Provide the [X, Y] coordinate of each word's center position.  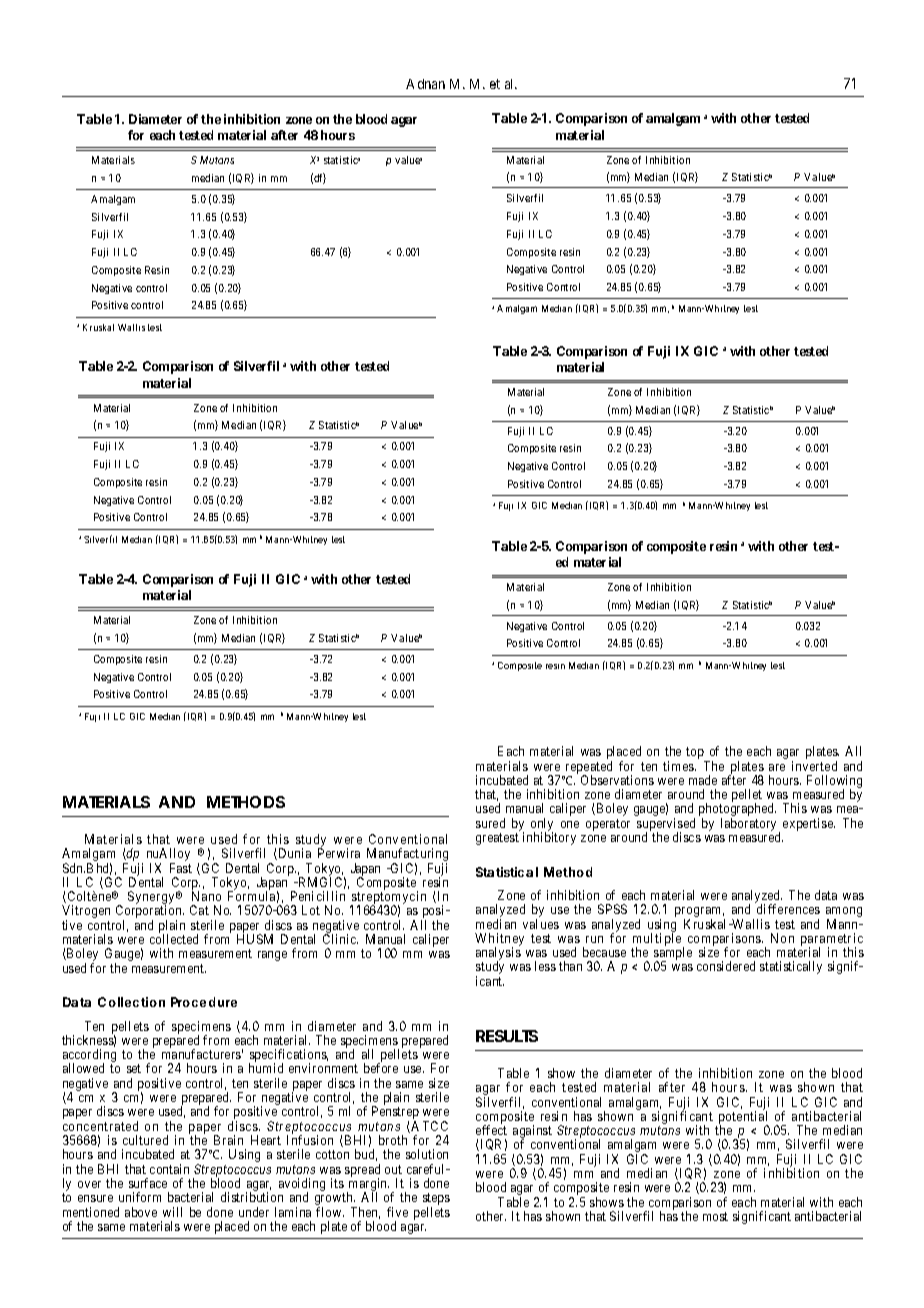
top [696, 754]
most [715, 1216]
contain [169, 1169]
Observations [617, 780]
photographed [737, 811]
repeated [589, 768]
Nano [206, 896]
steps [436, 1200]
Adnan [425, 84]
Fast [181, 868]
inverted [814, 766]
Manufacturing [407, 856]
